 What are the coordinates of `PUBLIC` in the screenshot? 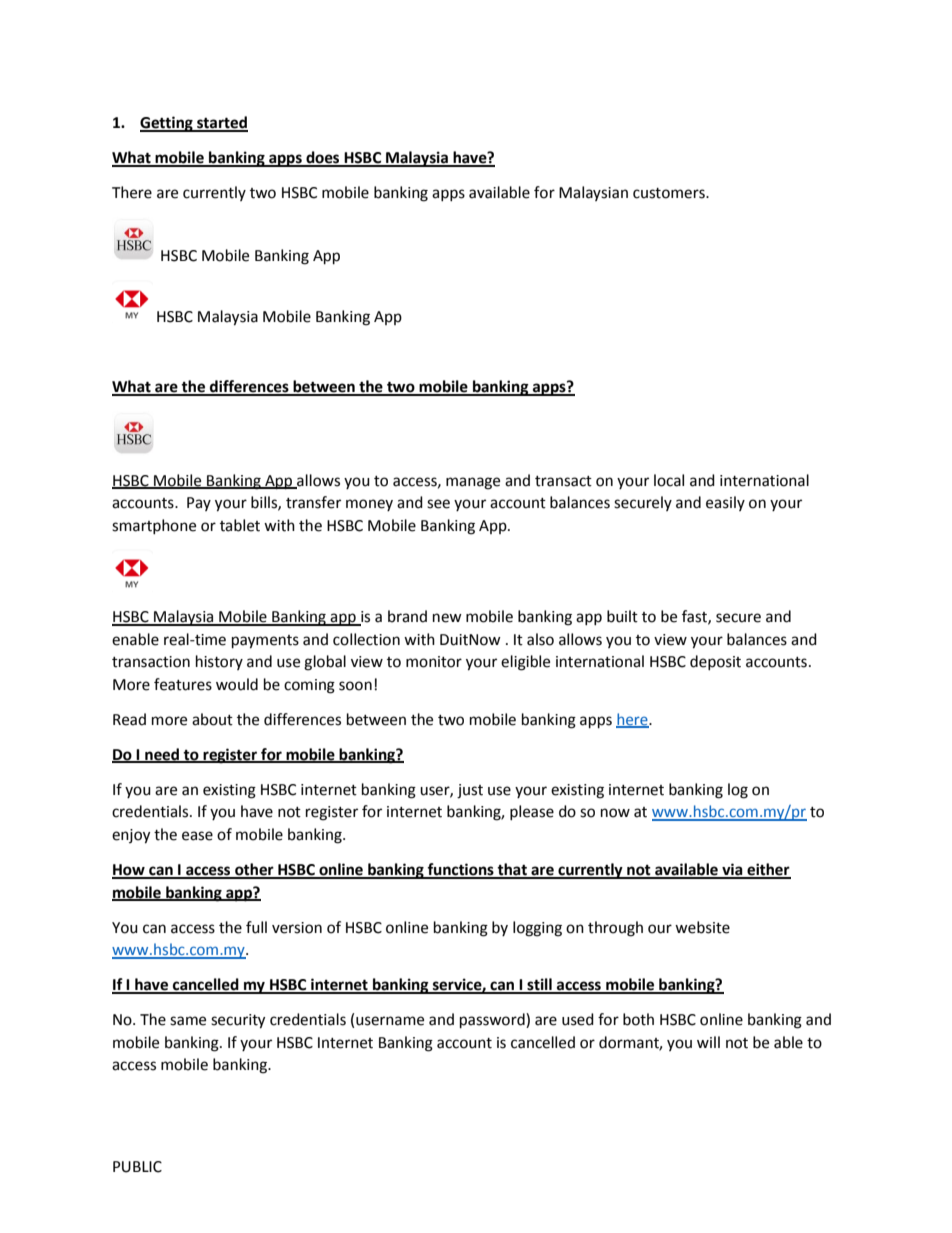 It's located at (137, 1167).
